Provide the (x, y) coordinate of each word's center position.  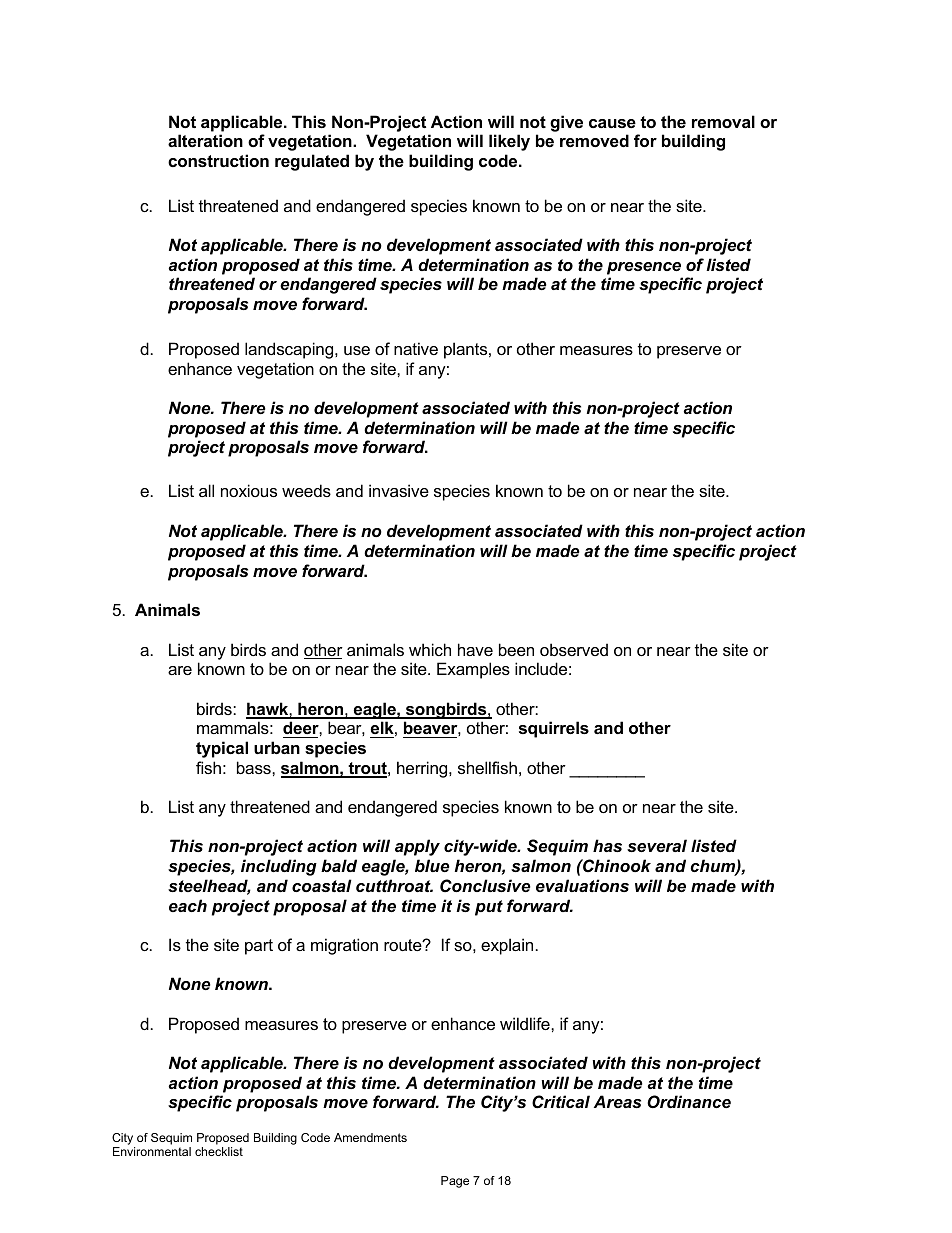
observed (574, 649)
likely (509, 142)
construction (218, 160)
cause (612, 123)
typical (222, 749)
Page (455, 1182)
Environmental (152, 1151)
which (430, 649)
